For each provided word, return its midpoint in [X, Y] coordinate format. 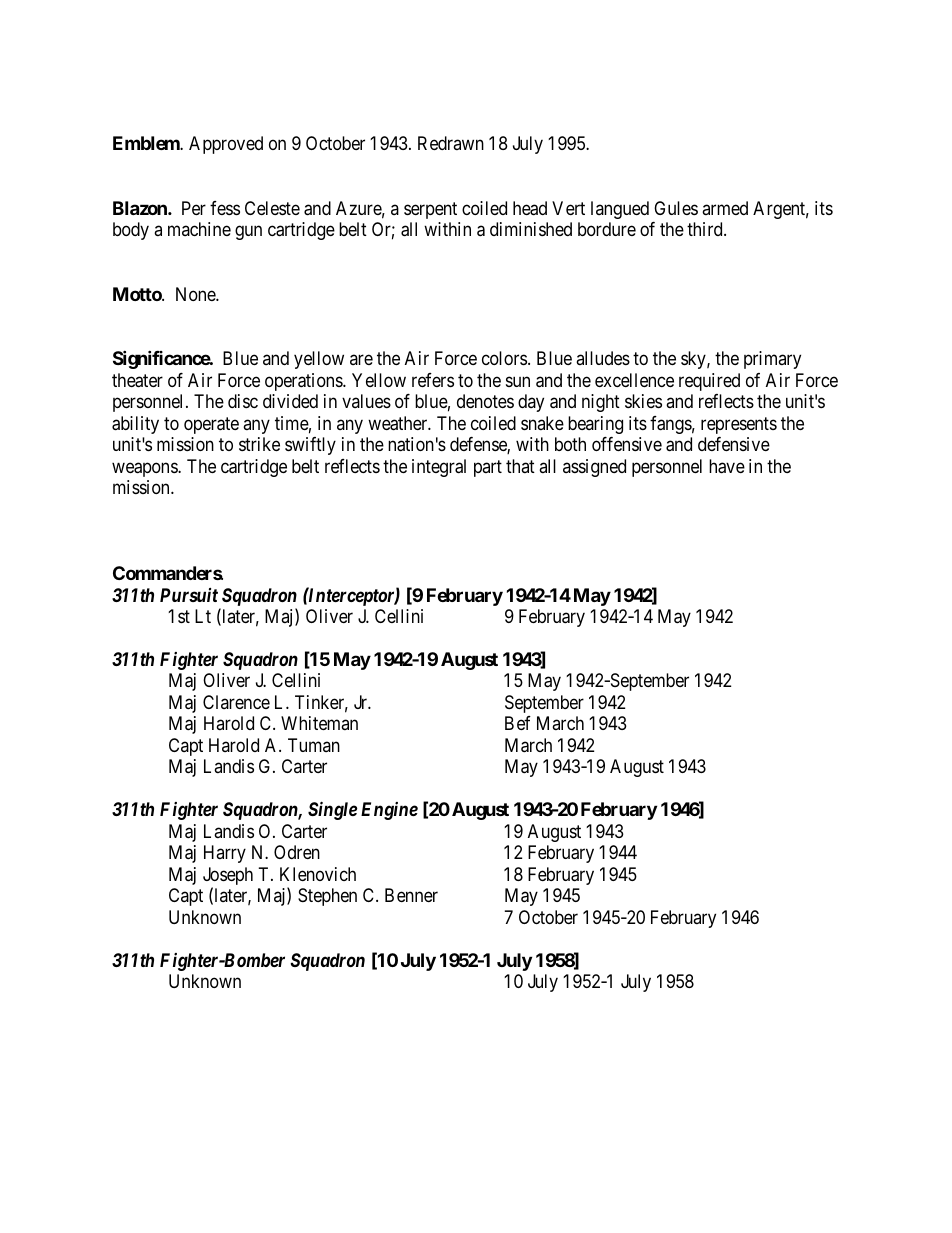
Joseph [228, 877]
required [709, 382]
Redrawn [451, 143]
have [727, 466]
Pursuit [189, 595]
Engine [389, 811]
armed [725, 208]
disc [243, 401]
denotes [485, 401]
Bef [518, 723]
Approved [226, 145]
